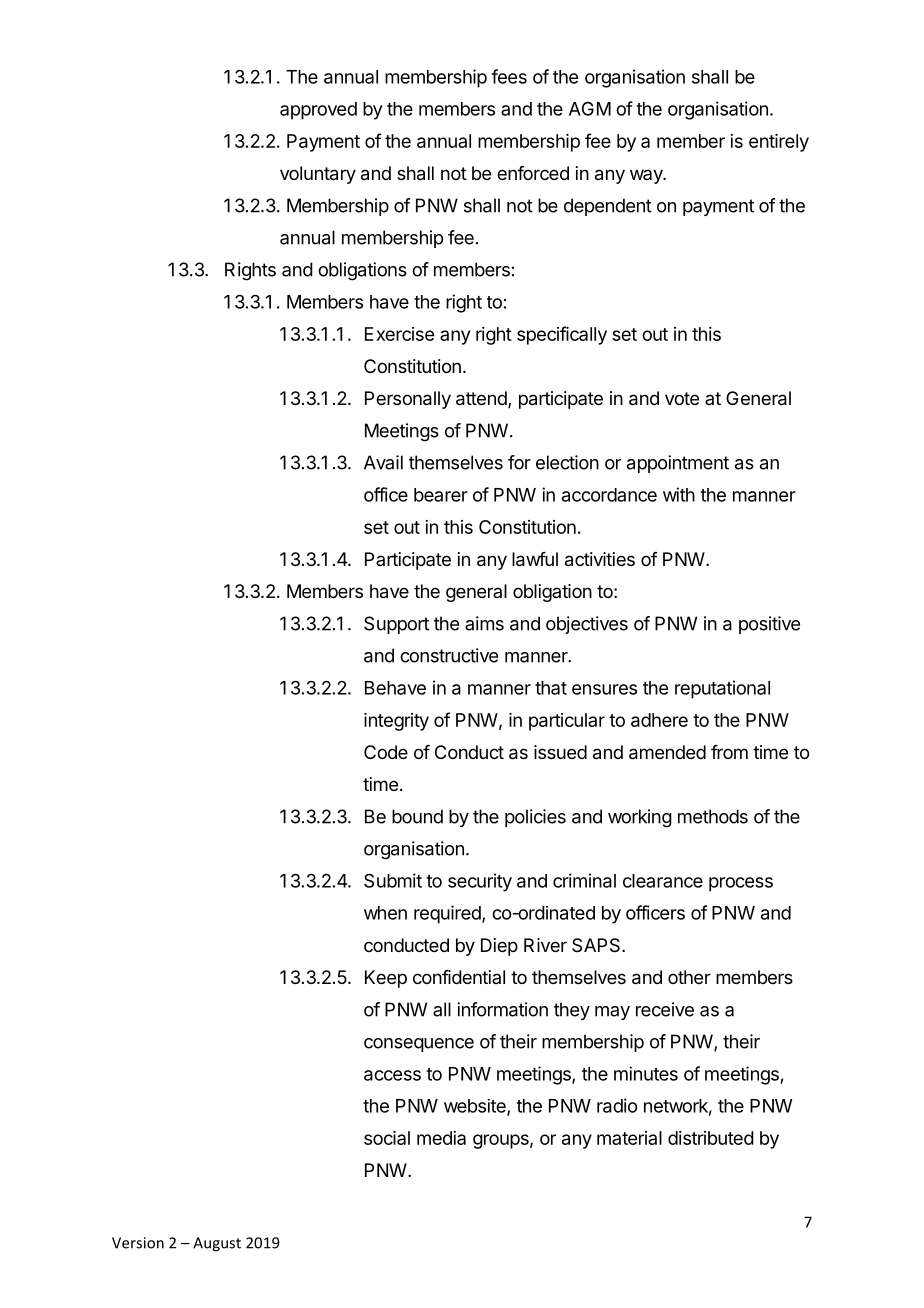  What do you see at coordinates (449, 655) in the screenshot?
I see `constructive` at bounding box center [449, 655].
